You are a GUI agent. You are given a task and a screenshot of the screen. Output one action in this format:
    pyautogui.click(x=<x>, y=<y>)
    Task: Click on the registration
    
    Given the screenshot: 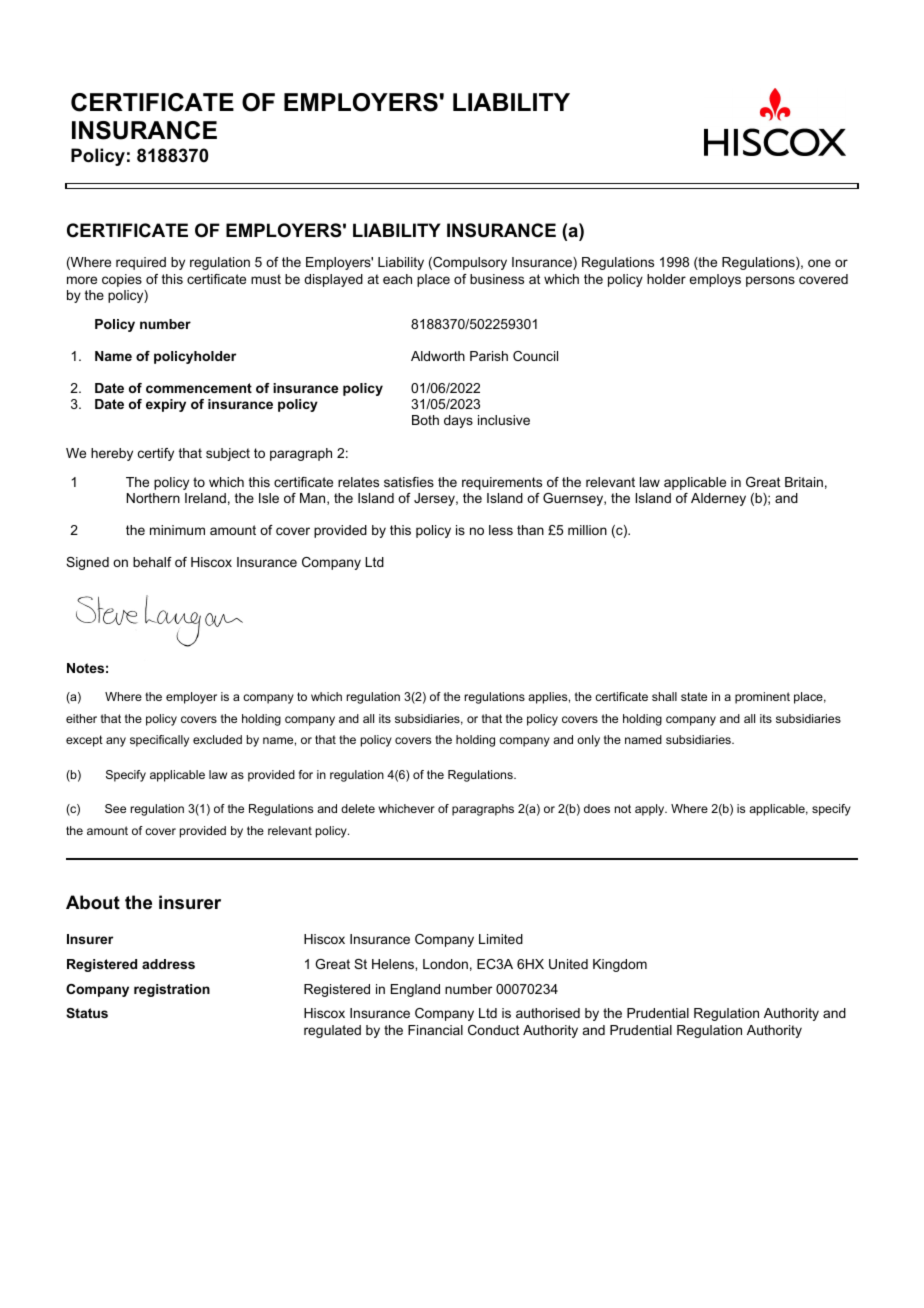 What is the action you would take?
    pyautogui.click(x=172, y=990)
